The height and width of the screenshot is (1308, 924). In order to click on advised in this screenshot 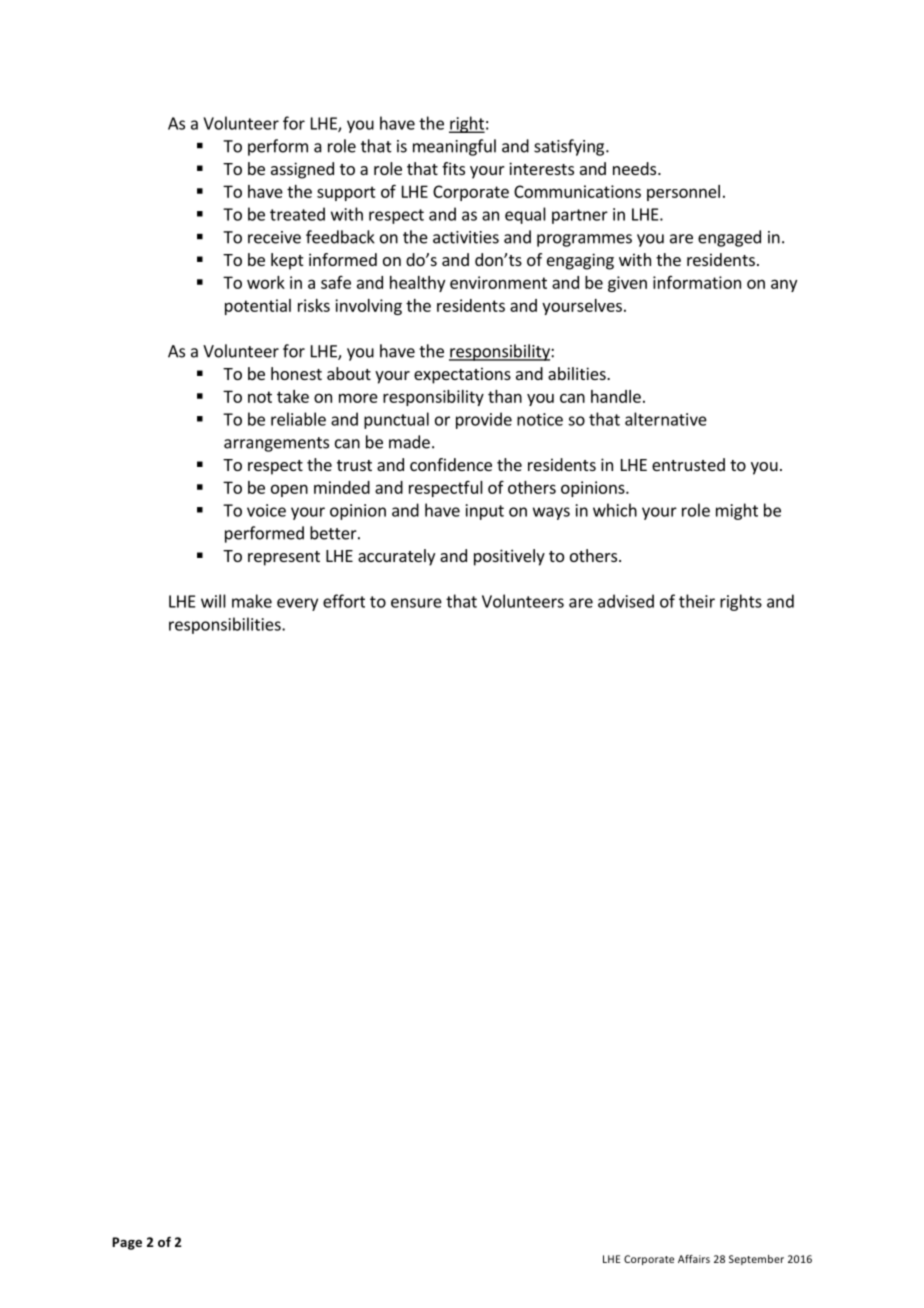, I will do `click(626, 601)`.
